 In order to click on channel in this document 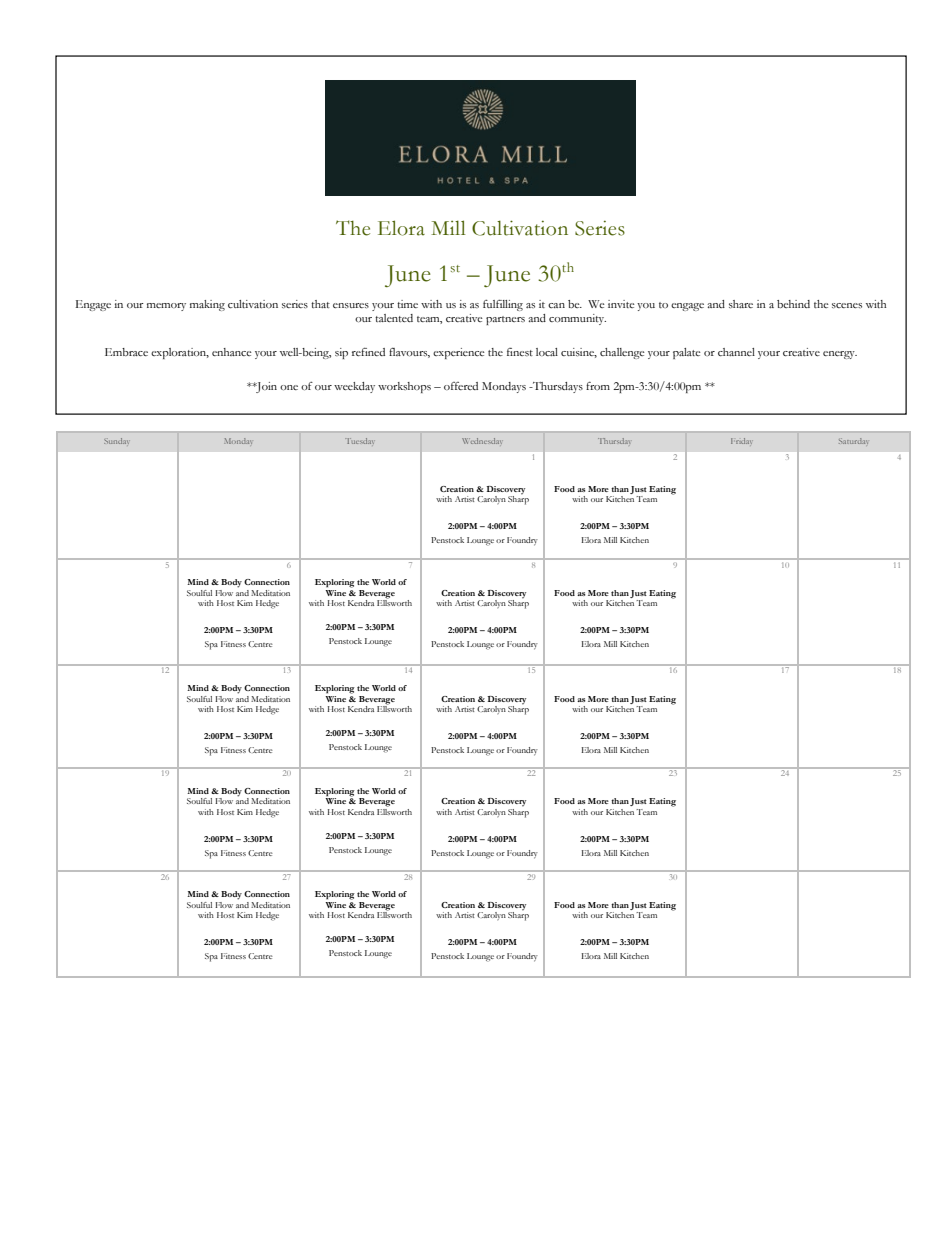, I will do `click(736, 352)`.
